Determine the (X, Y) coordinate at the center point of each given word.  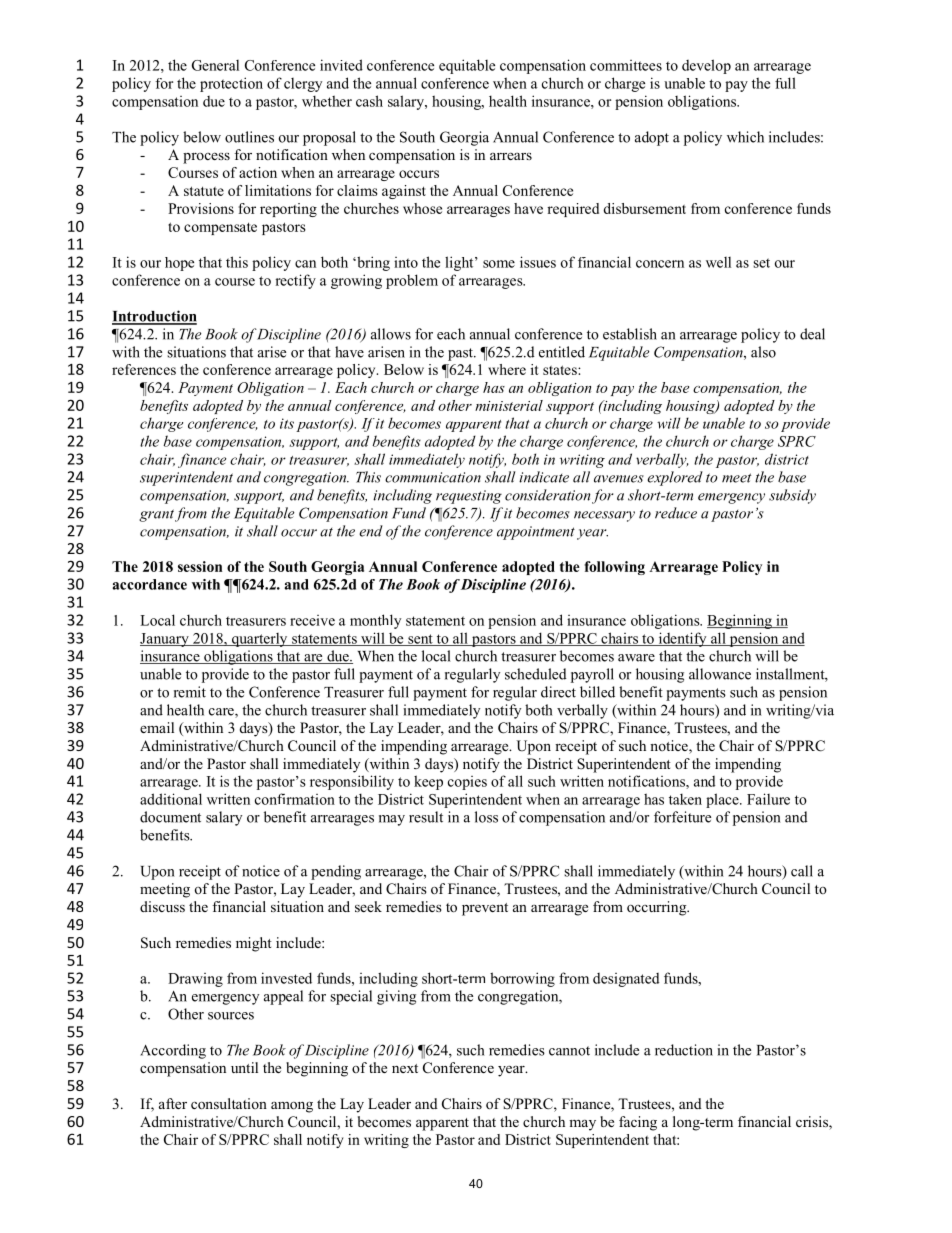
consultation (229, 1103)
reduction (684, 1050)
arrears (511, 156)
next (405, 1068)
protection (231, 84)
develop (706, 66)
